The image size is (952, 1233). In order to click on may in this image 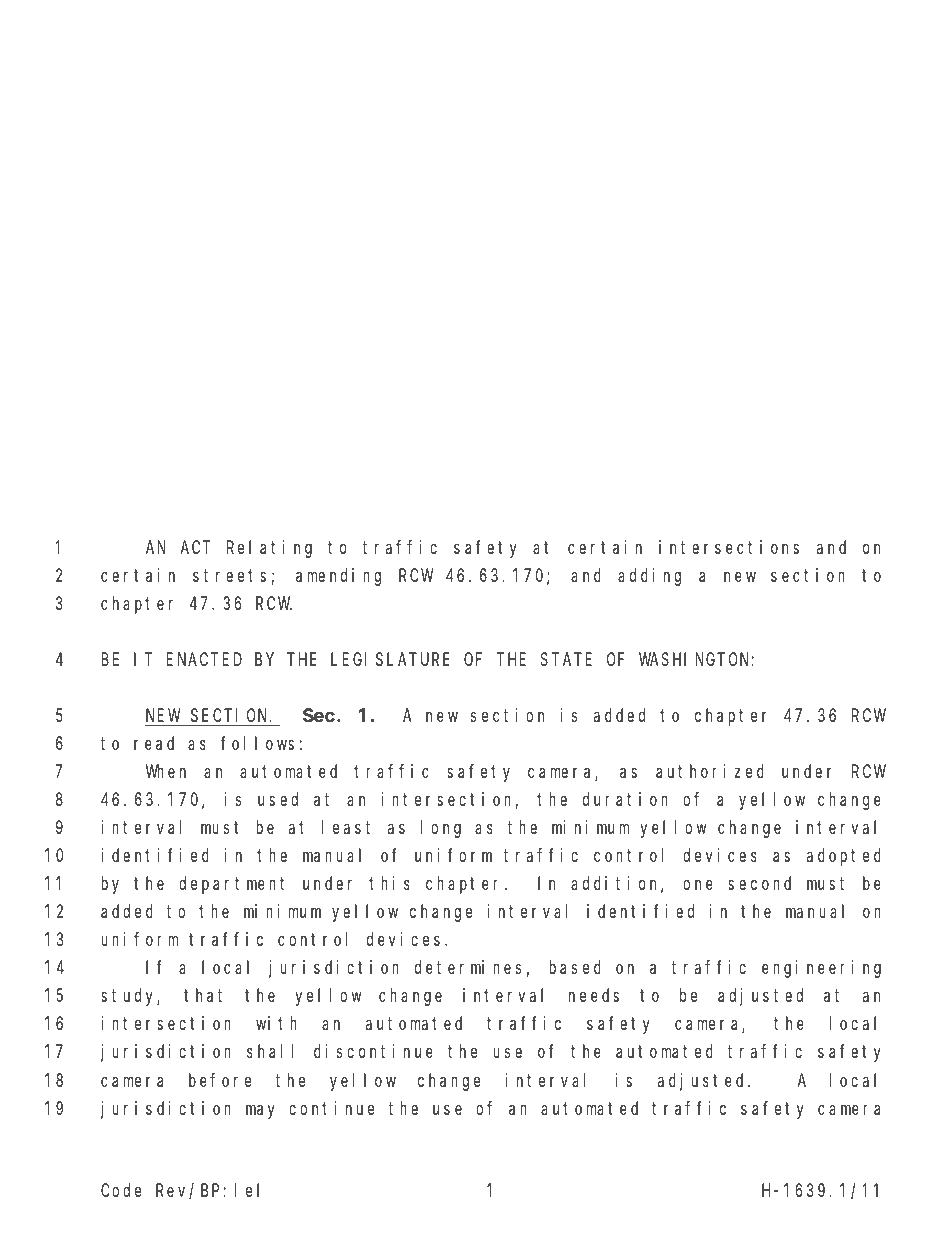, I will do `click(260, 1111)`.
